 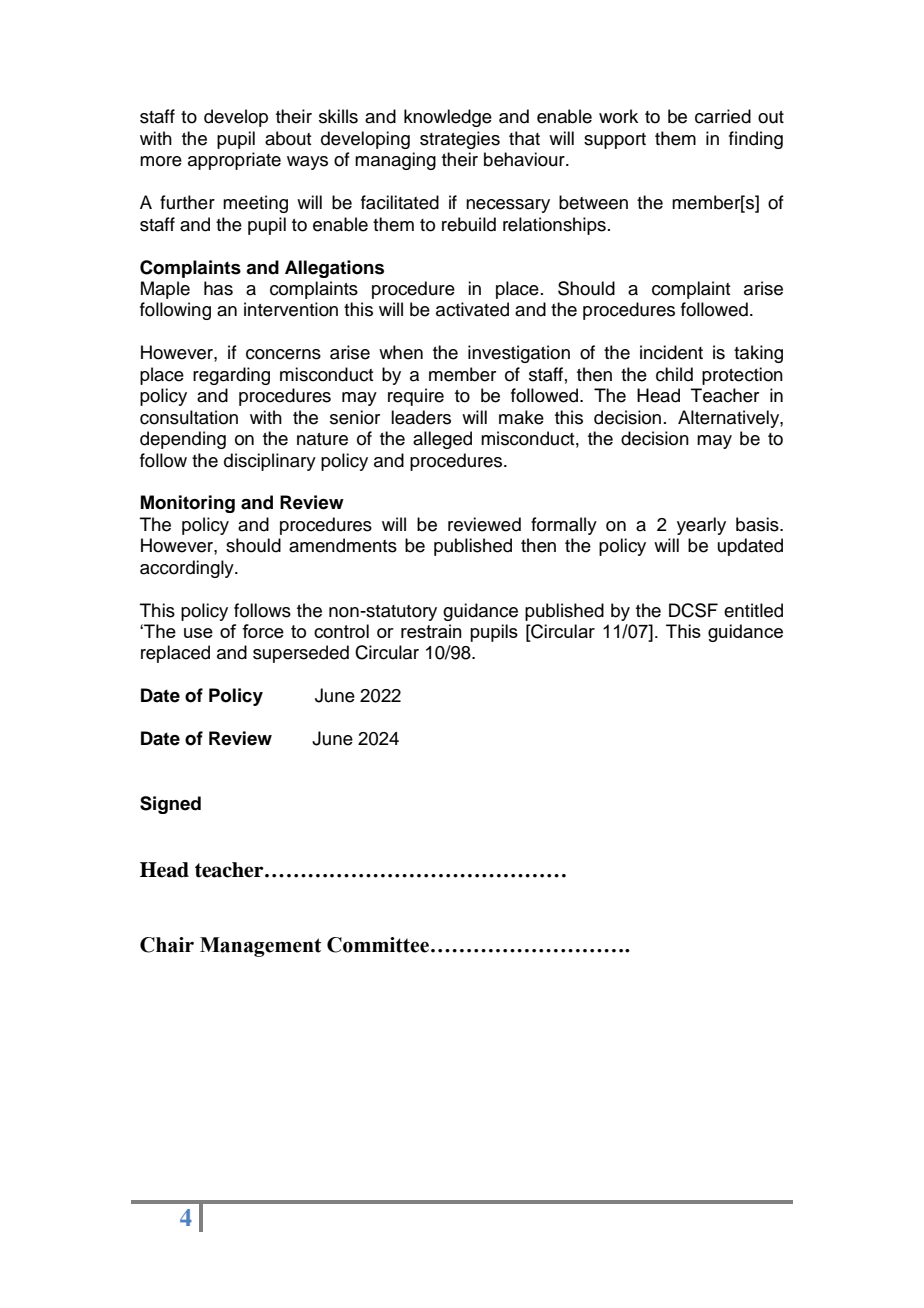 What do you see at coordinates (753, 610) in the screenshot?
I see `entitled` at bounding box center [753, 610].
